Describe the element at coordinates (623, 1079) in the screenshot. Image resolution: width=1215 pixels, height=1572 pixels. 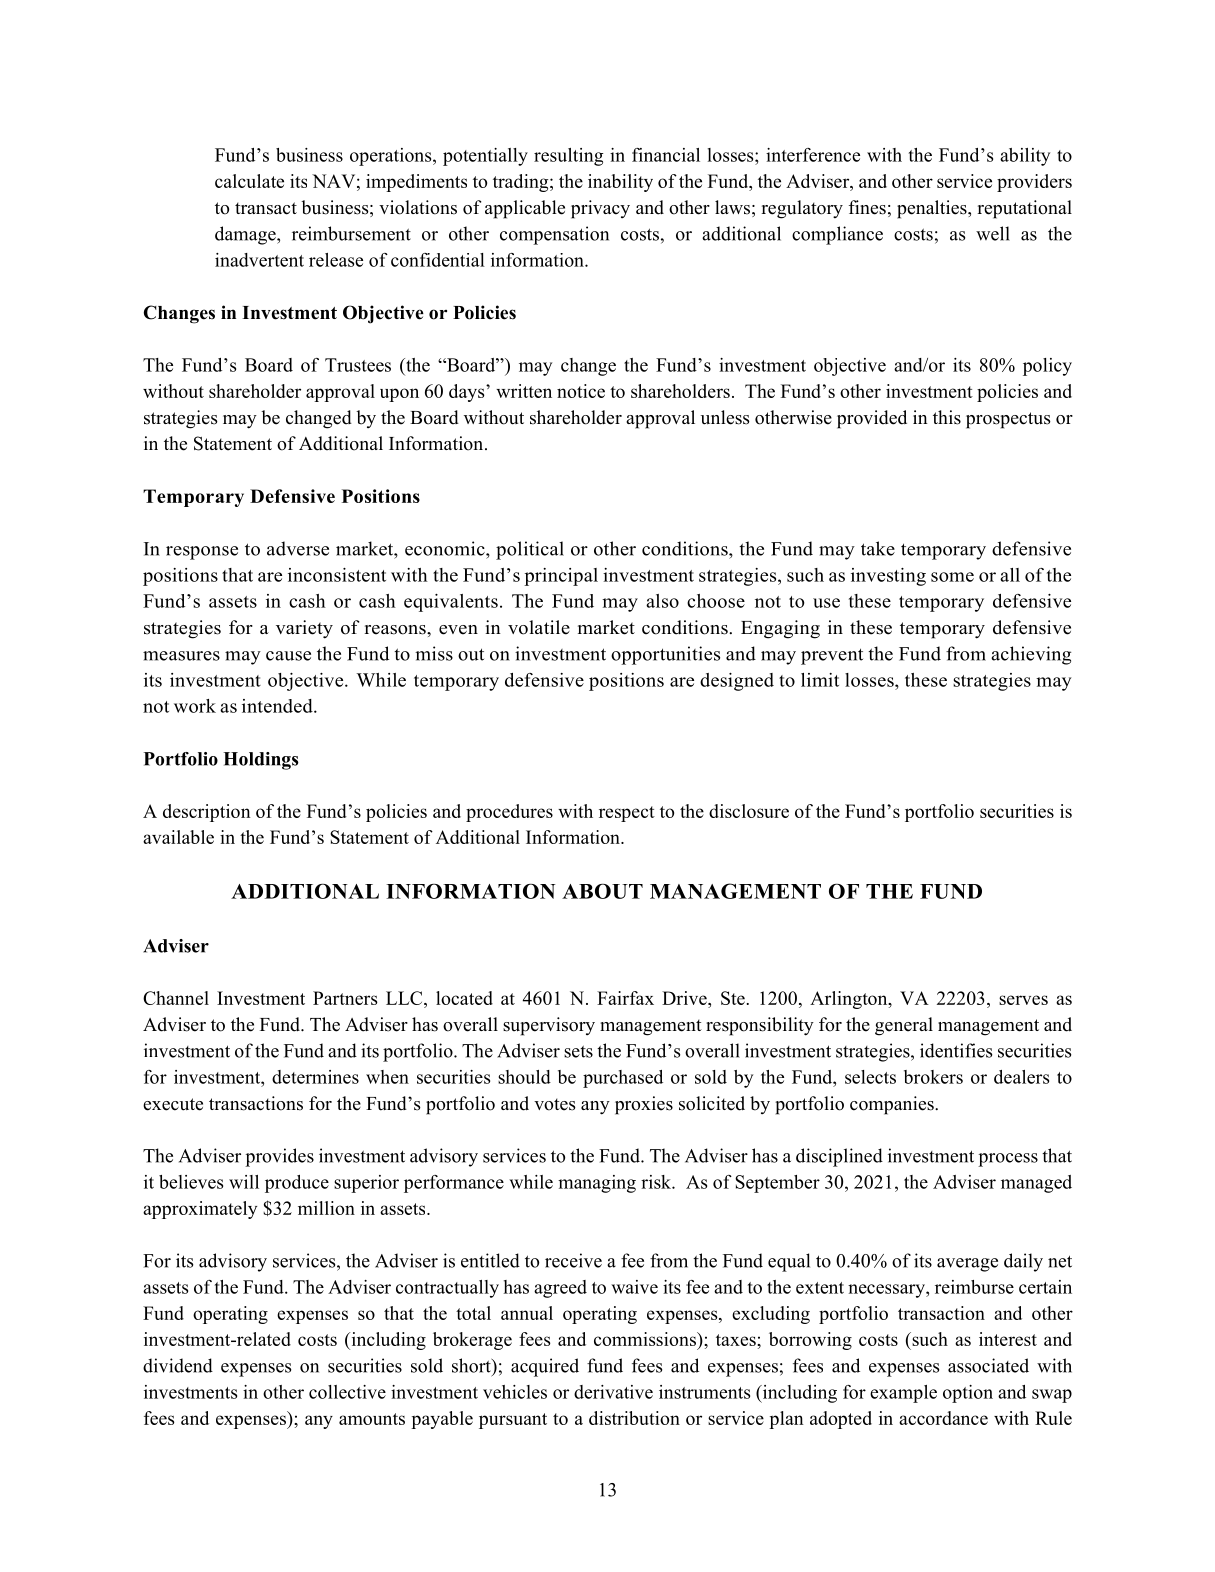
I see `purchased` at that location.
